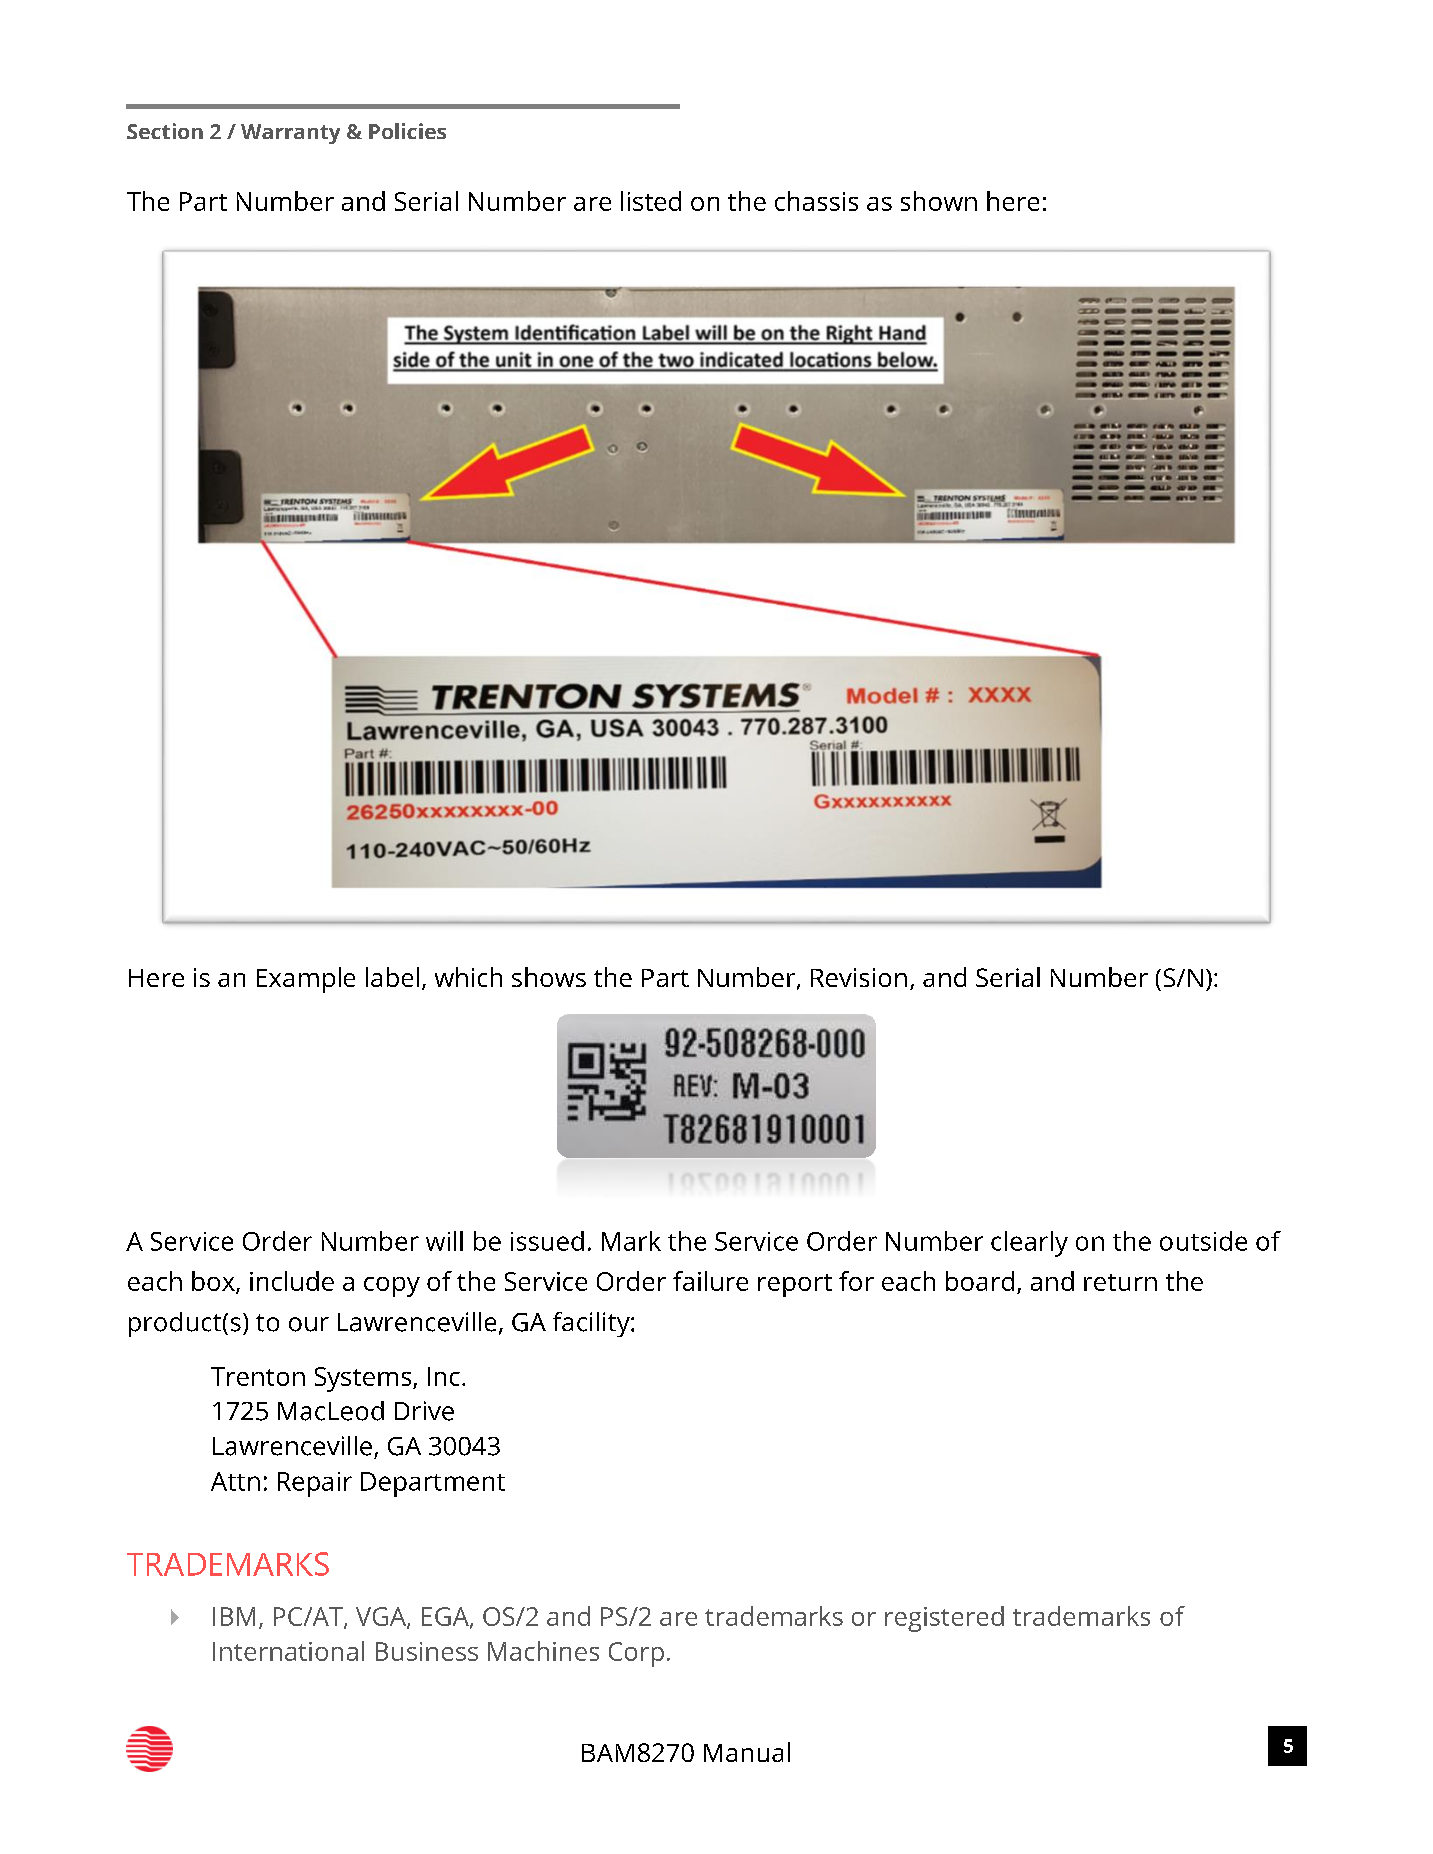 The width and height of the page is (1433, 1854). I want to click on Warranty, so click(290, 134).
